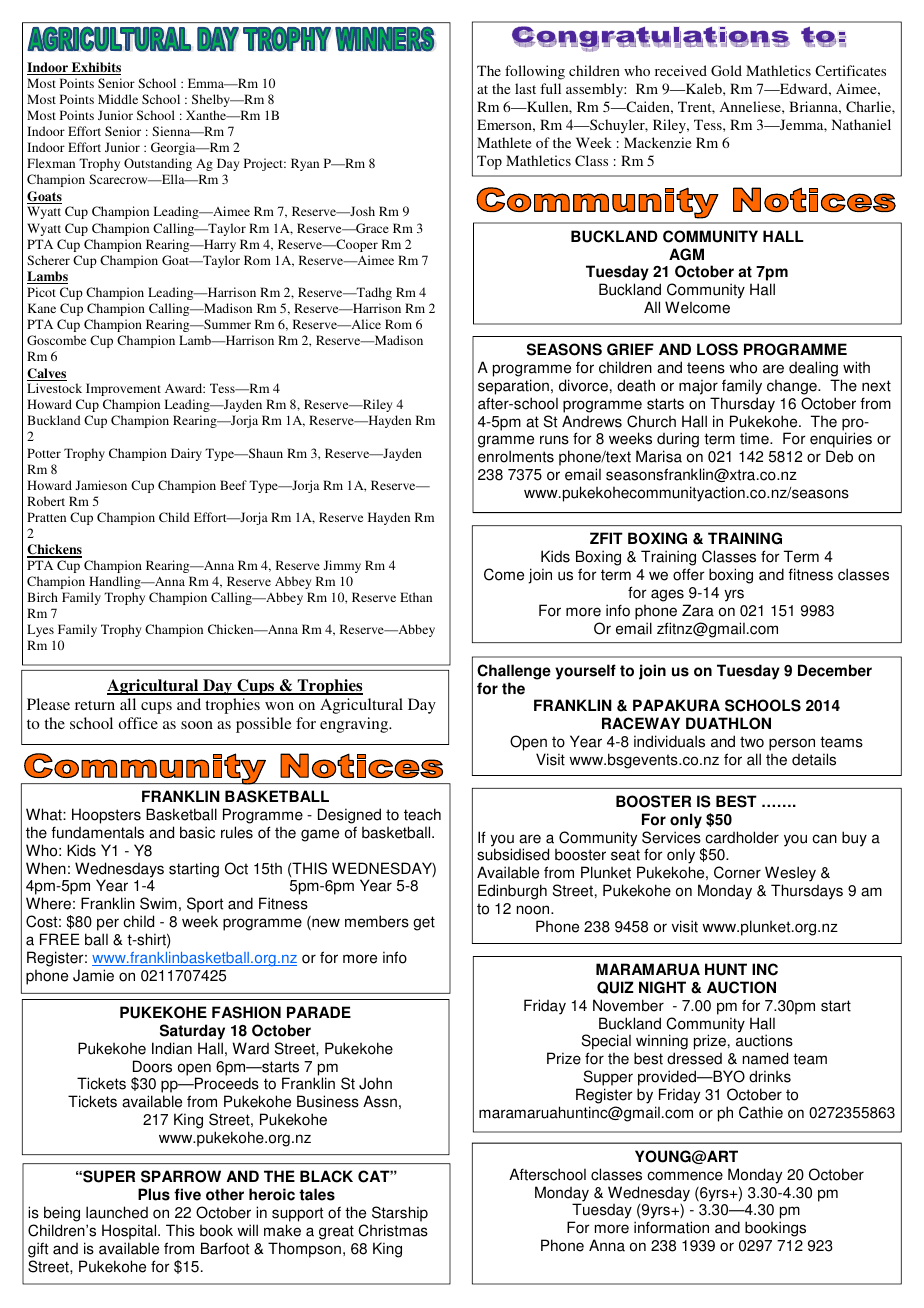  What do you see at coordinates (117, 1212) in the screenshot?
I see `launched` at bounding box center [117, 1212].
